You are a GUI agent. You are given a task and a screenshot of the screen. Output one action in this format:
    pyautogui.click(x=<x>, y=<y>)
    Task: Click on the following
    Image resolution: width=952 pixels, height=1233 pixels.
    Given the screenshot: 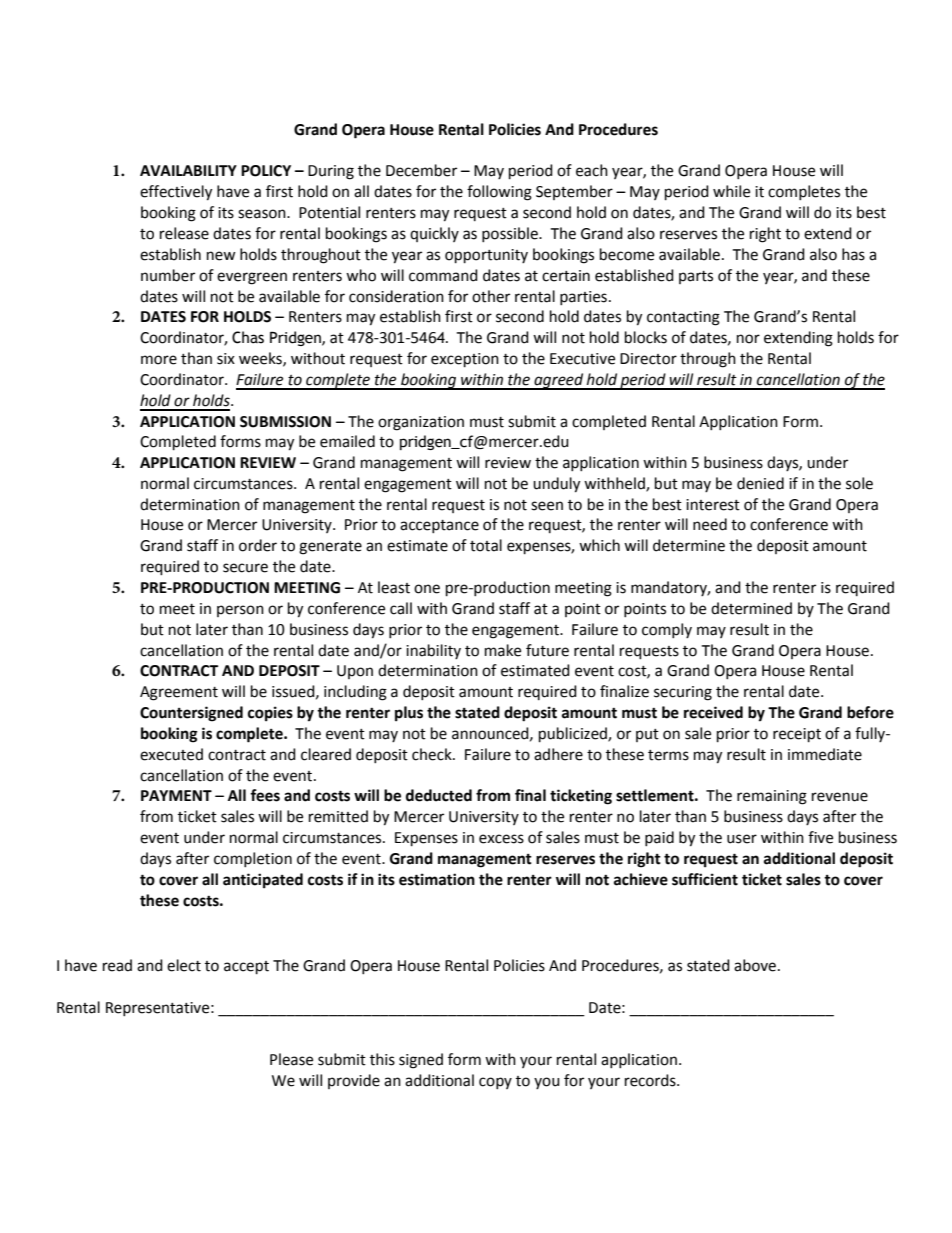 What is the action you would take?
    pyautogui.click(x=499, y=193)
